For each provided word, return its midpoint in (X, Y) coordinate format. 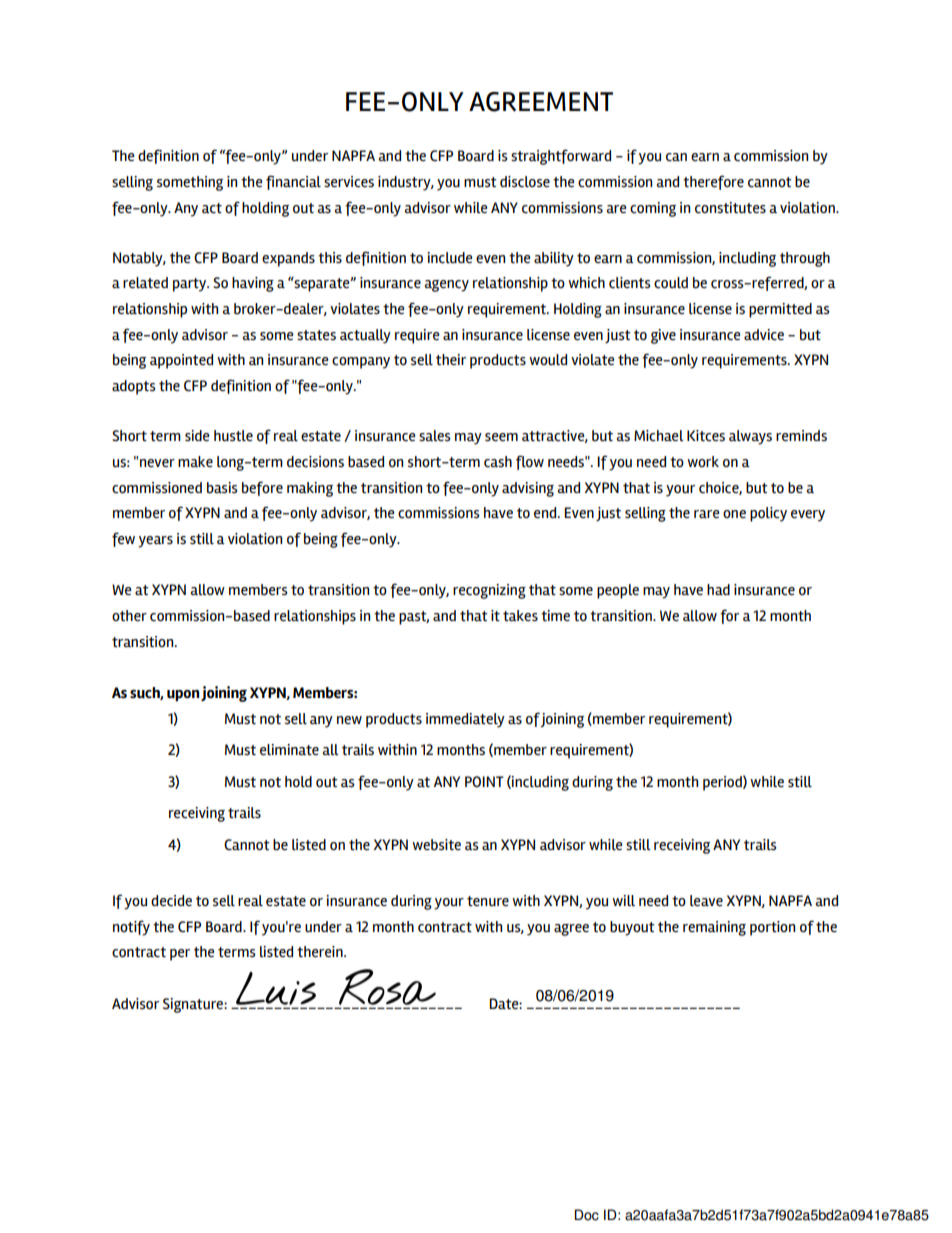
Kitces (706, 436)
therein (321, 952)
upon (183, 696)
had (718, 590)
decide (171, 901)
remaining (714, 928)
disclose (525, 182)
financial (293, 182)
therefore (713, 182)
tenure (488, 901)
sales (435, 436)
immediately (465, 720)
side (197, 436)
